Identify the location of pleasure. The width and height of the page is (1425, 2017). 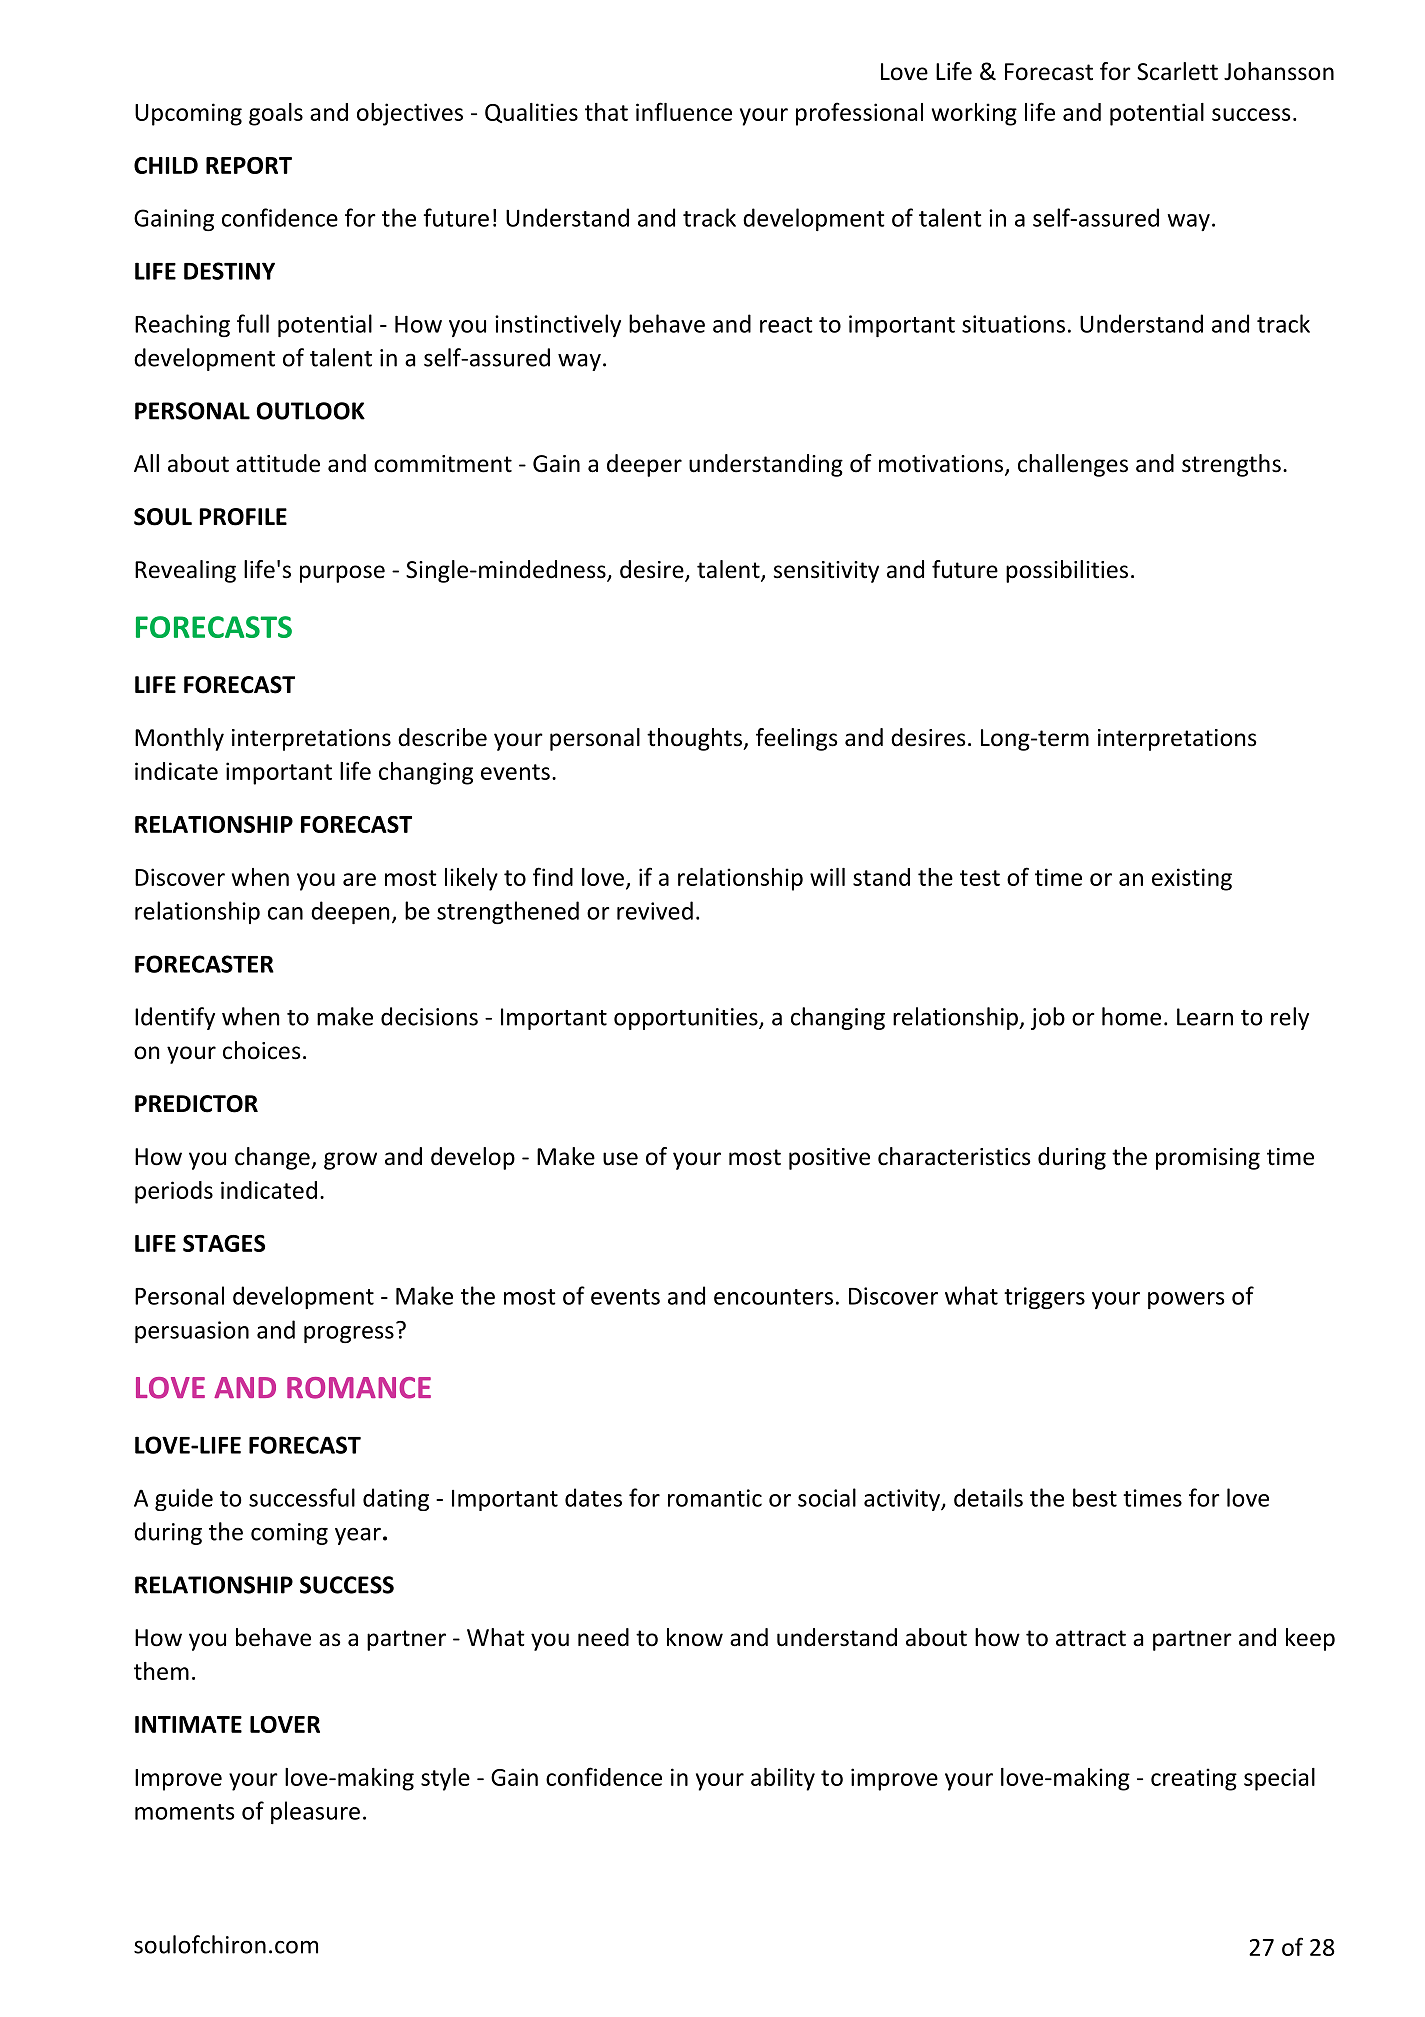
(315, 1812).
